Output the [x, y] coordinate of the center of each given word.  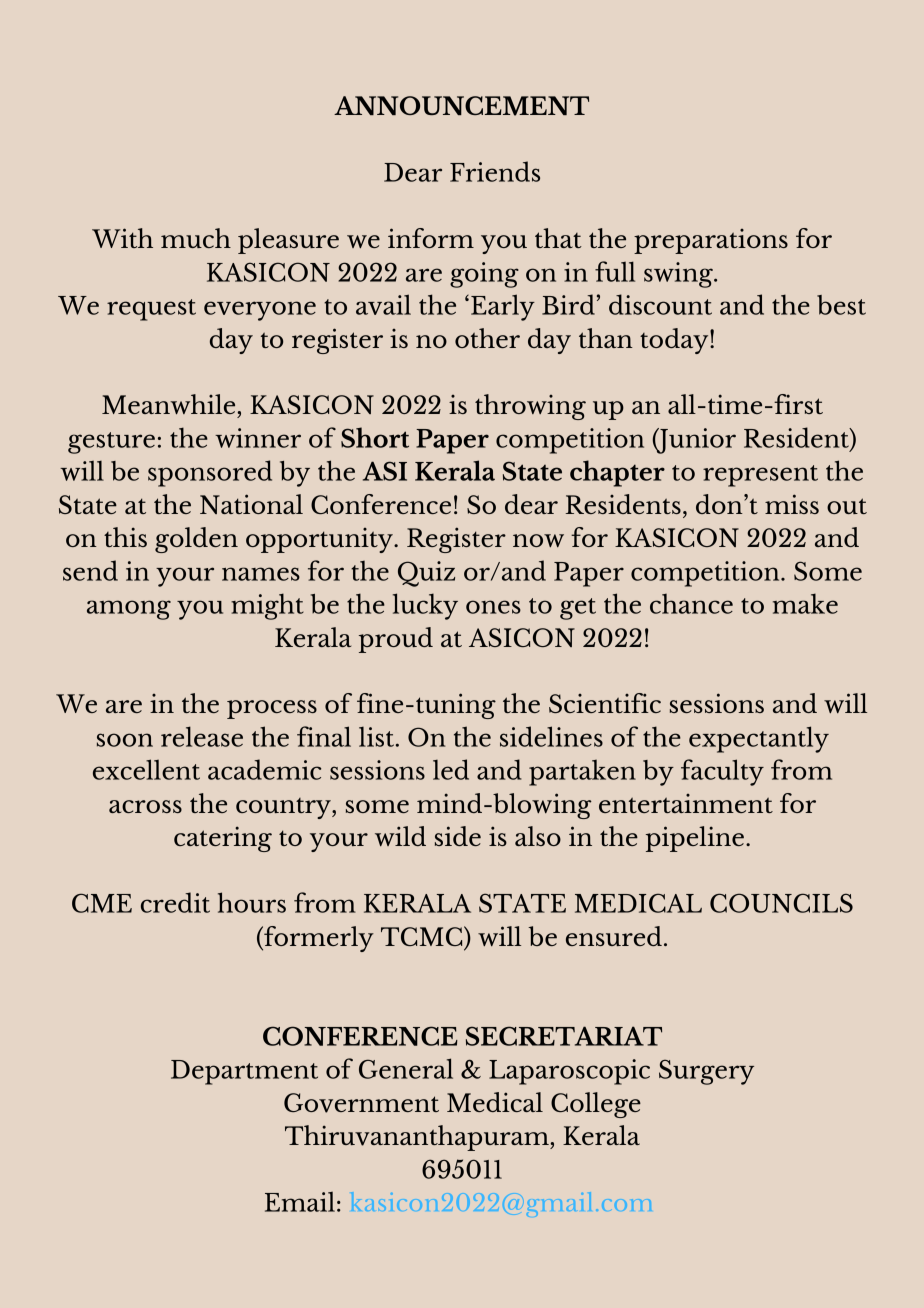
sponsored [210, 473]
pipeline [695, 839]
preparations [711, 241]
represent [760, 476]
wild [400, 836]
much [196, 238]
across [145, 806]
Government [361, 1103]
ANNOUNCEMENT [461, 106]
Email [300, 1202]
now [538, 540]
